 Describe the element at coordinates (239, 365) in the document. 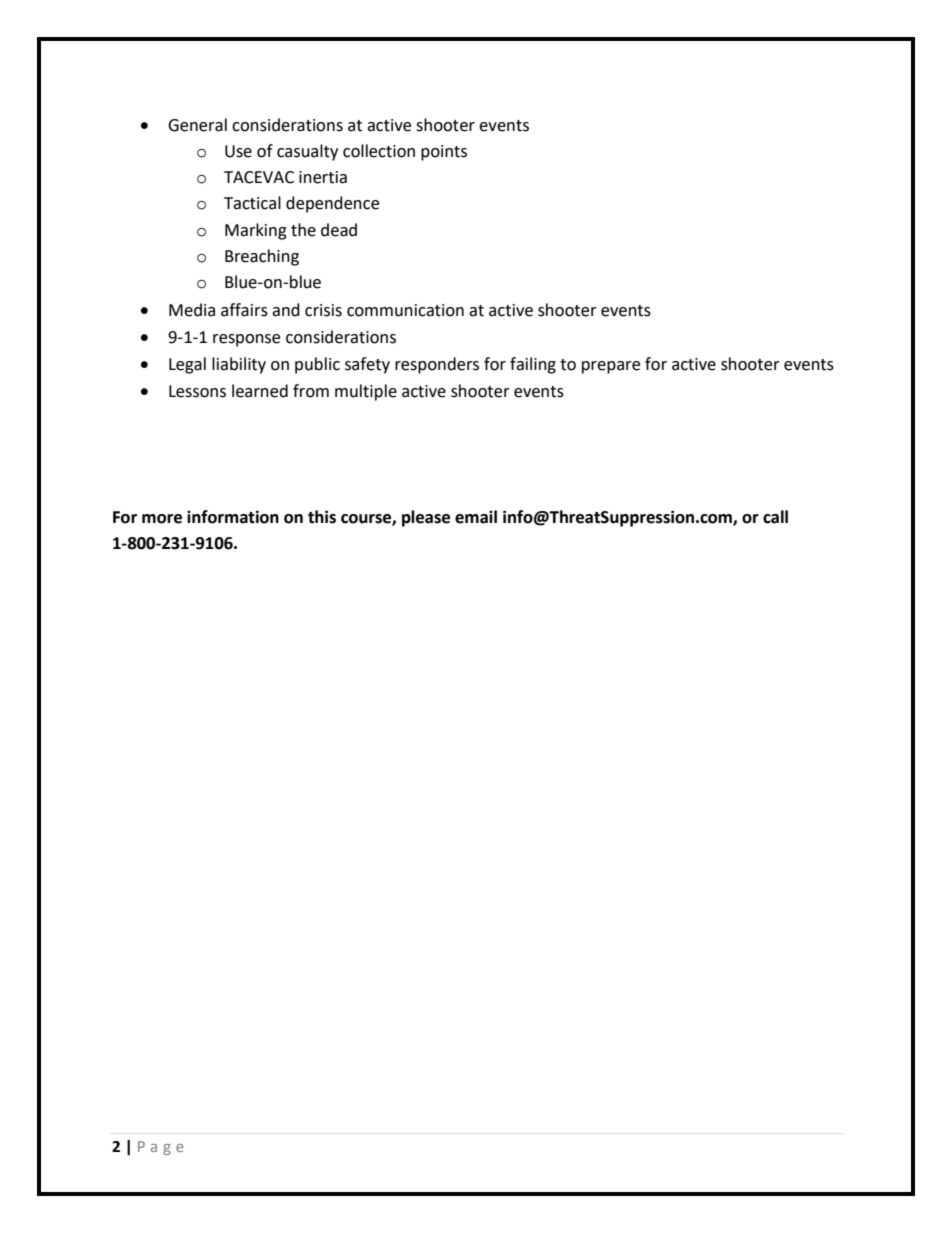

I see `liability` at that location.
